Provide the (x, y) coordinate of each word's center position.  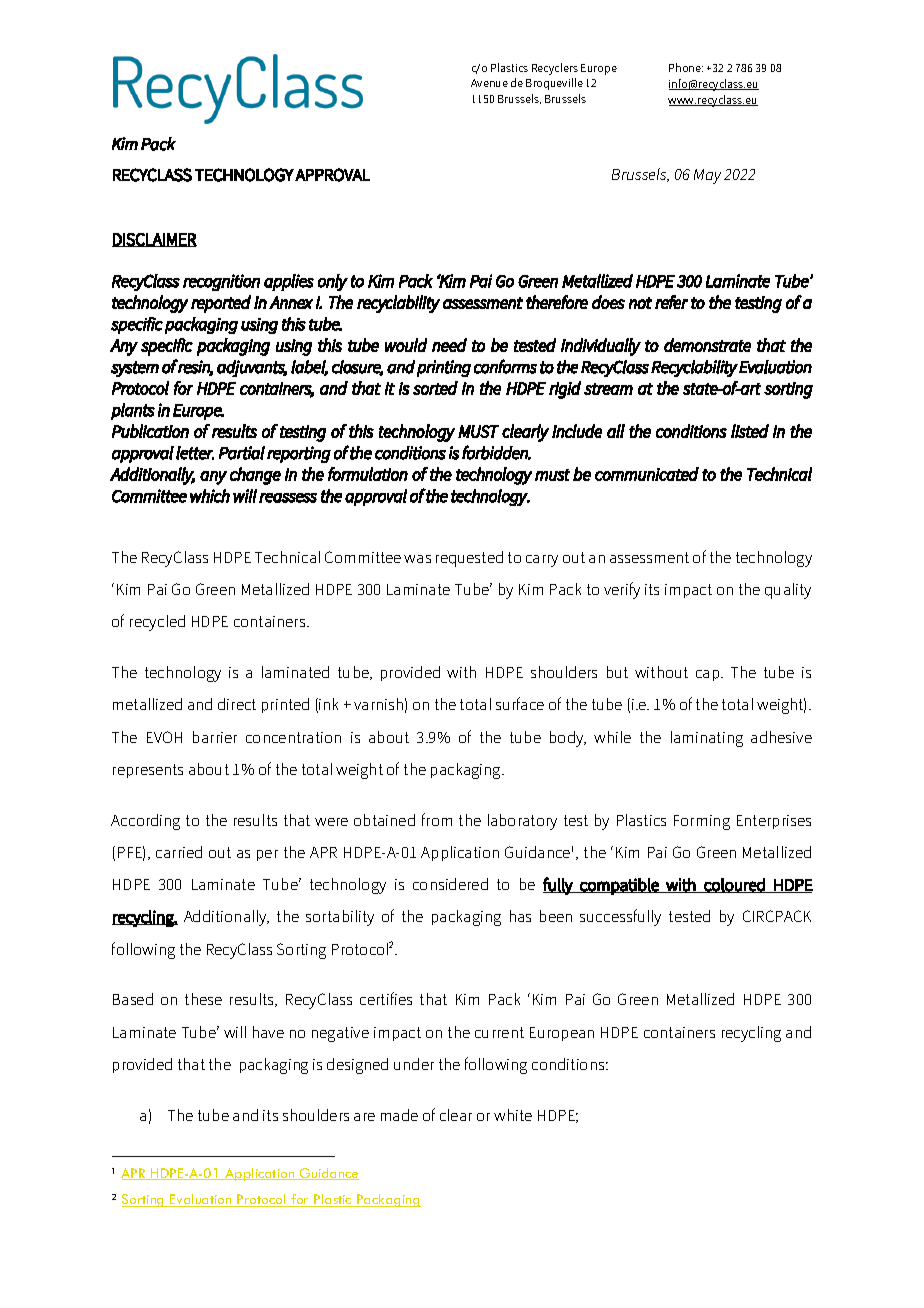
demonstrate (707, 345)
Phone (686, 67)
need (449, 345)
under (414, 1064)
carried (179, 852)
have (268, 1032)
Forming (702, 822)
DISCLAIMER (154, 240)
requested (469, 559)
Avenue (489, 83)
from (437, 819)
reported (221, 304)
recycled (157, 623)
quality (788, 591)
